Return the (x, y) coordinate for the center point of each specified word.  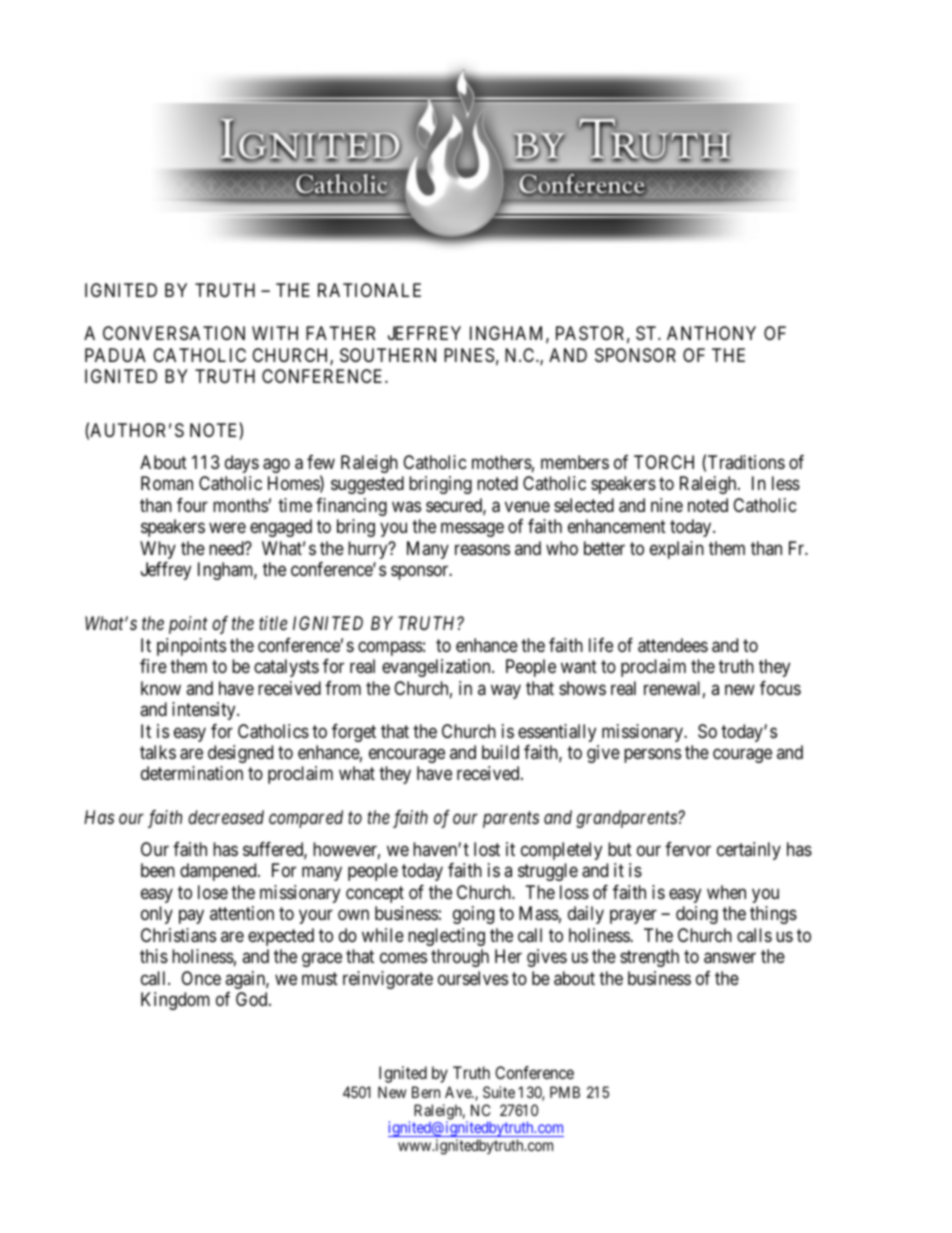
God (253, 999)
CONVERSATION (174, 333)
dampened (219, 872)
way (506, 691)
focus (780, 688)
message (472, 530)
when (726, 892)
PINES (469, 355)
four (192, 505)
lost (487, 849)
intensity (205, 711)
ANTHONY (711, 333)
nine (667, 505)
